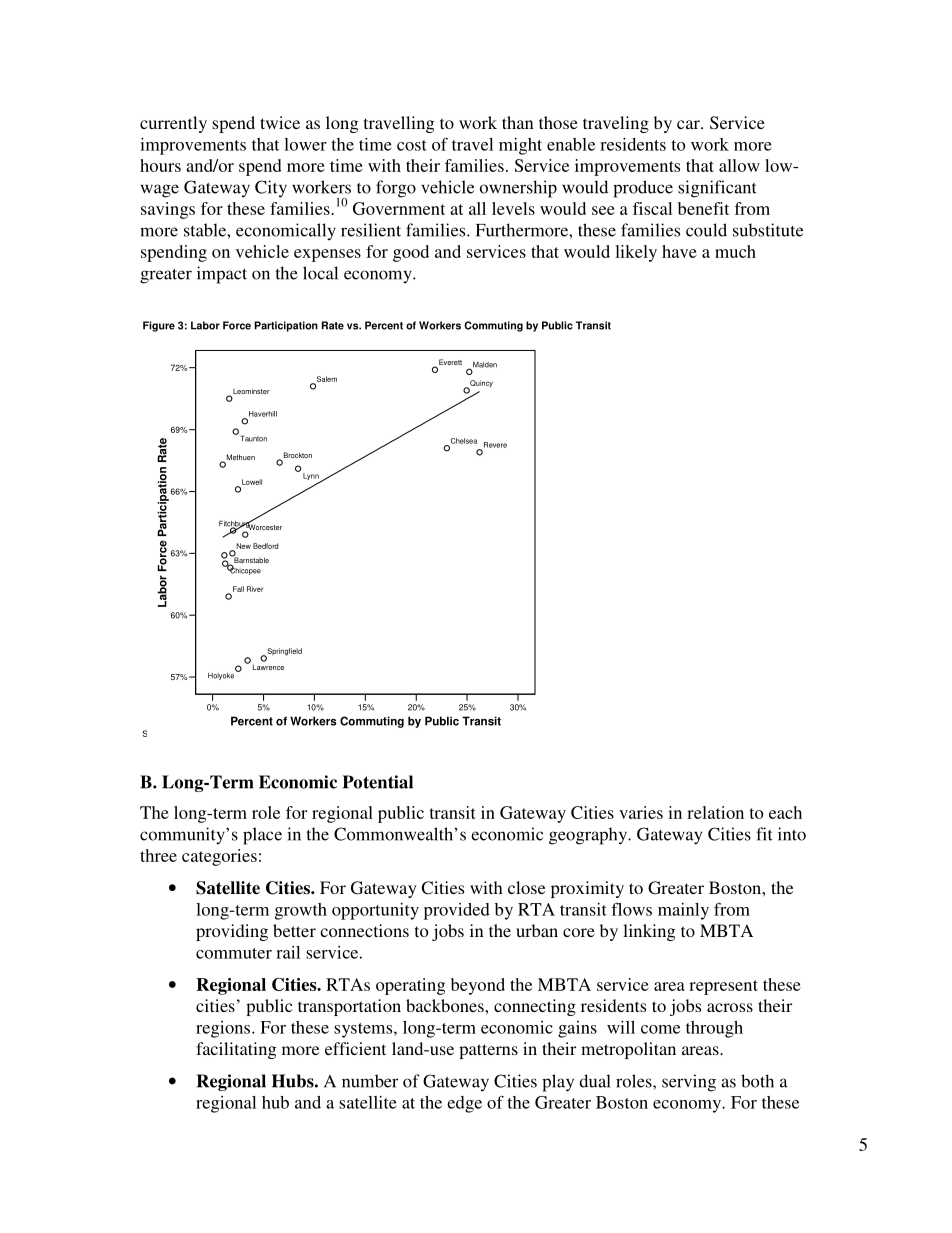 The image size is (952, 1233). Describe the element at coordinates (252, 482) in the screenshot. I see `Lowell` at that location.
